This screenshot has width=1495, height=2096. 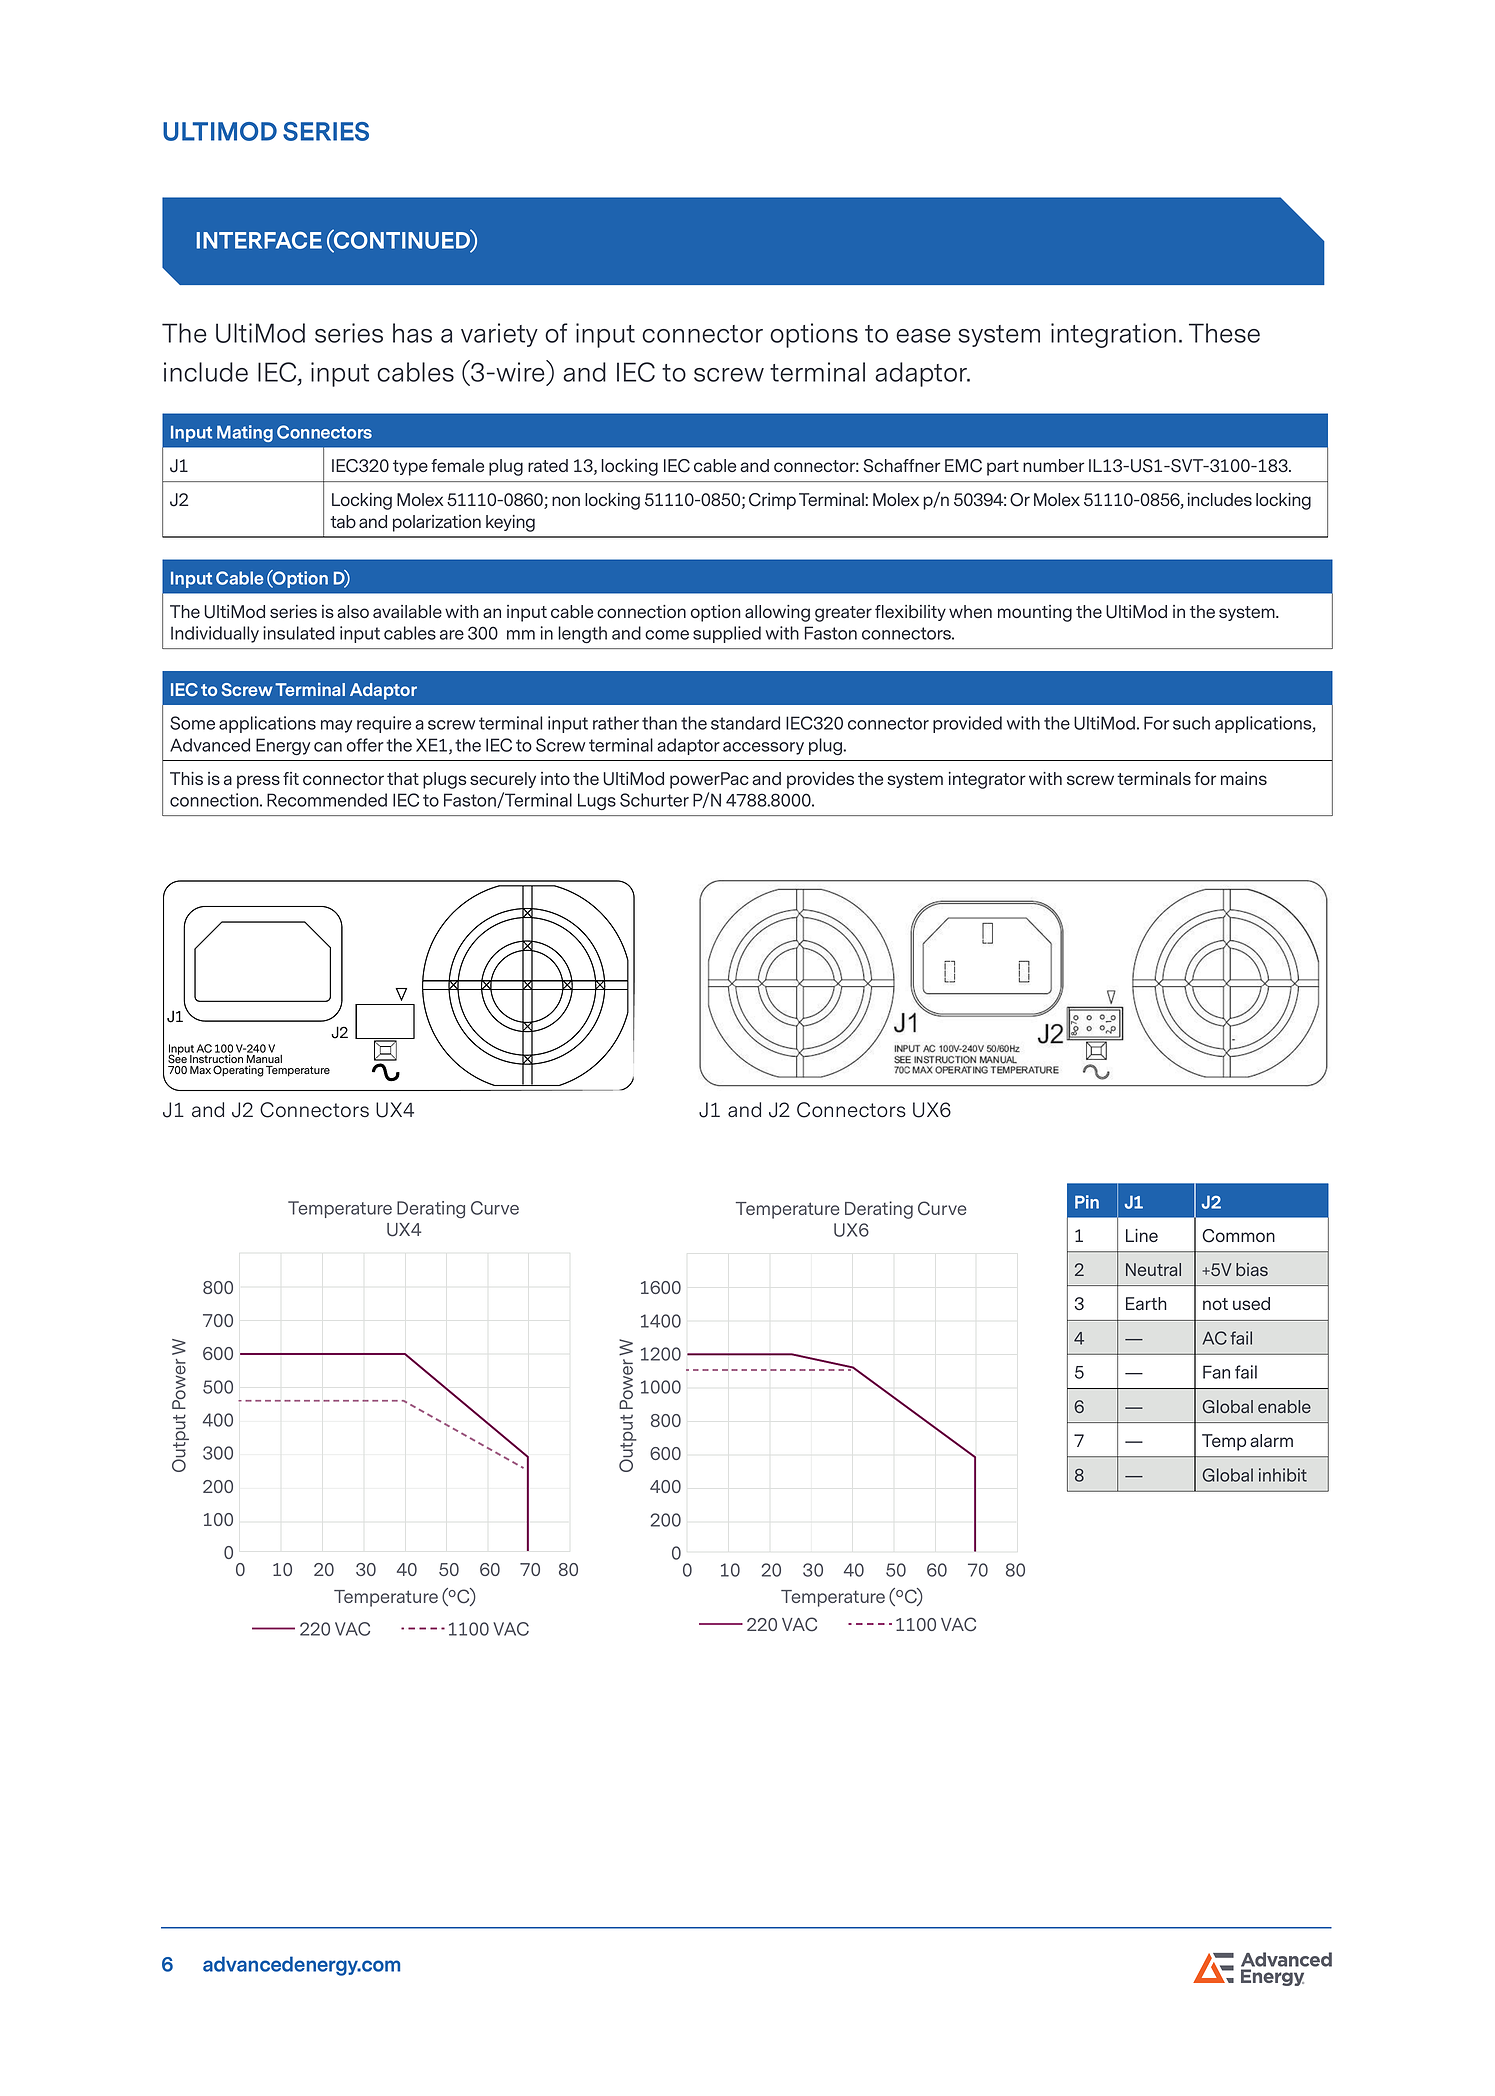 I want to click on Recommended, so click(x=327, y=800).
